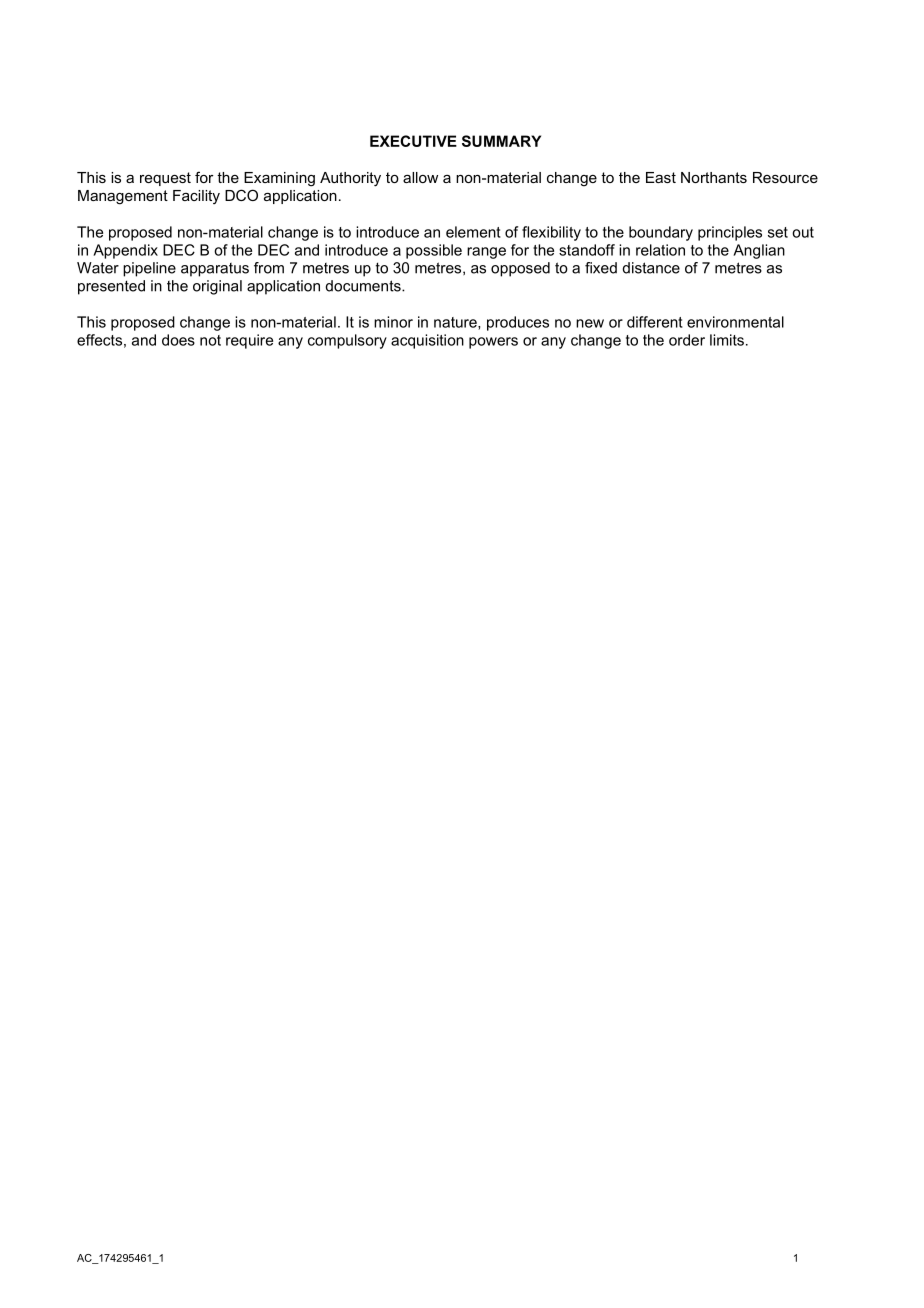  What do you see at coordinates (730, 233) in the screenshot?
I see `principles` at bounding box center [730, 233].
